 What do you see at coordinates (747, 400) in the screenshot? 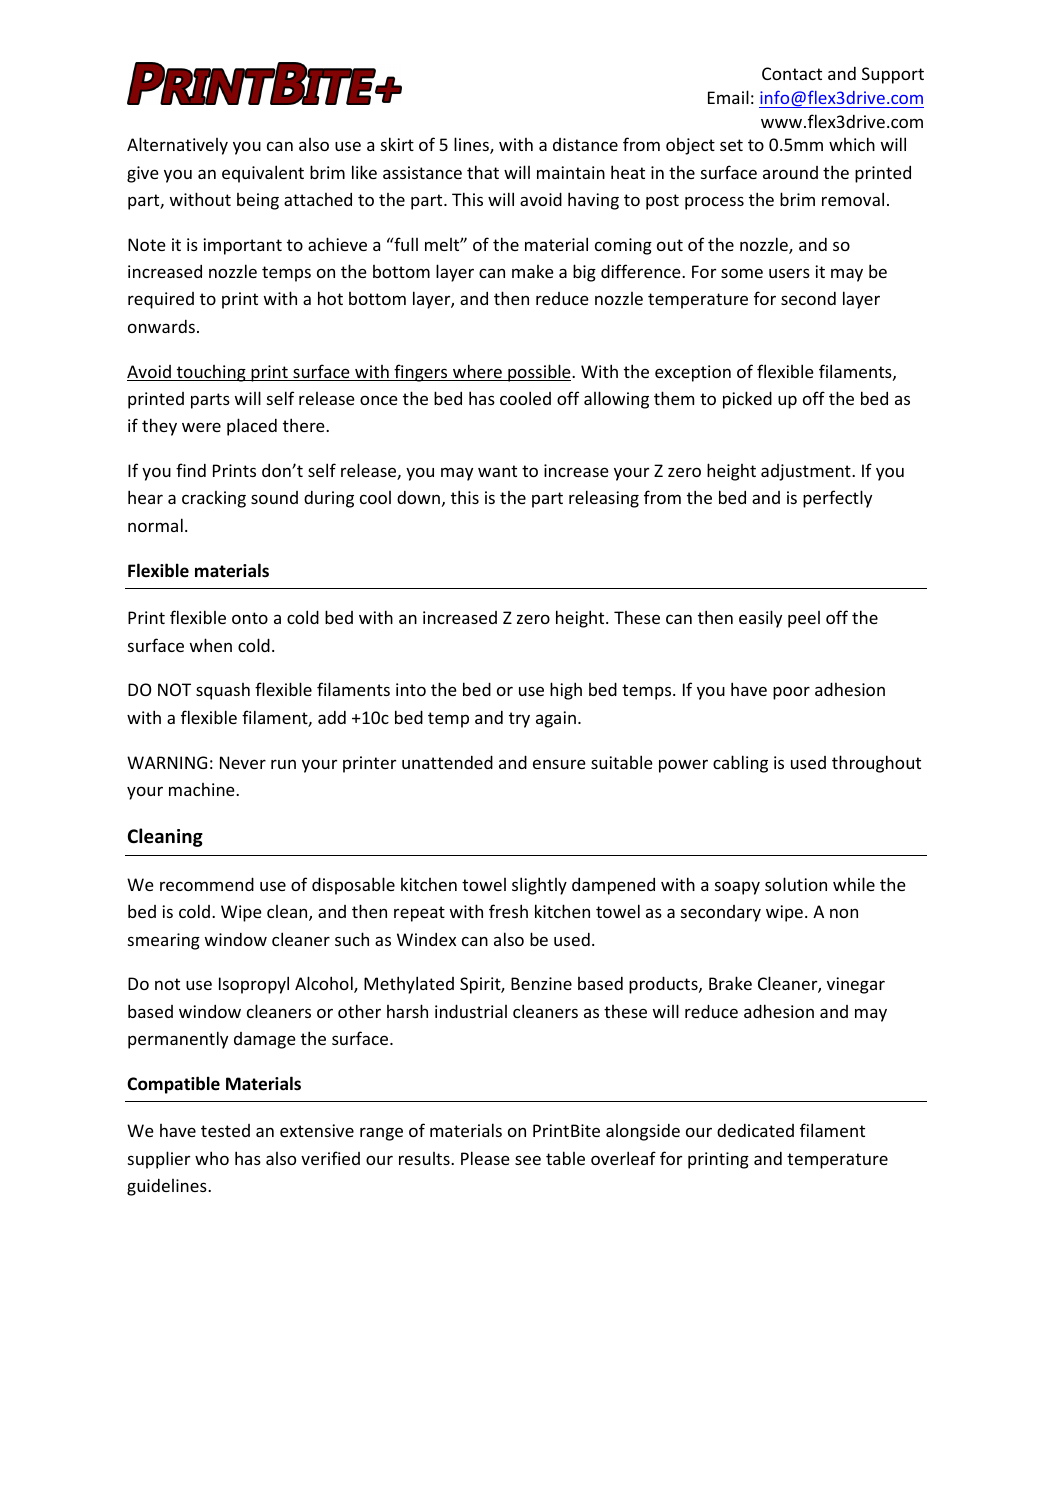
I see `picked` at bounding box center [747, 400].
